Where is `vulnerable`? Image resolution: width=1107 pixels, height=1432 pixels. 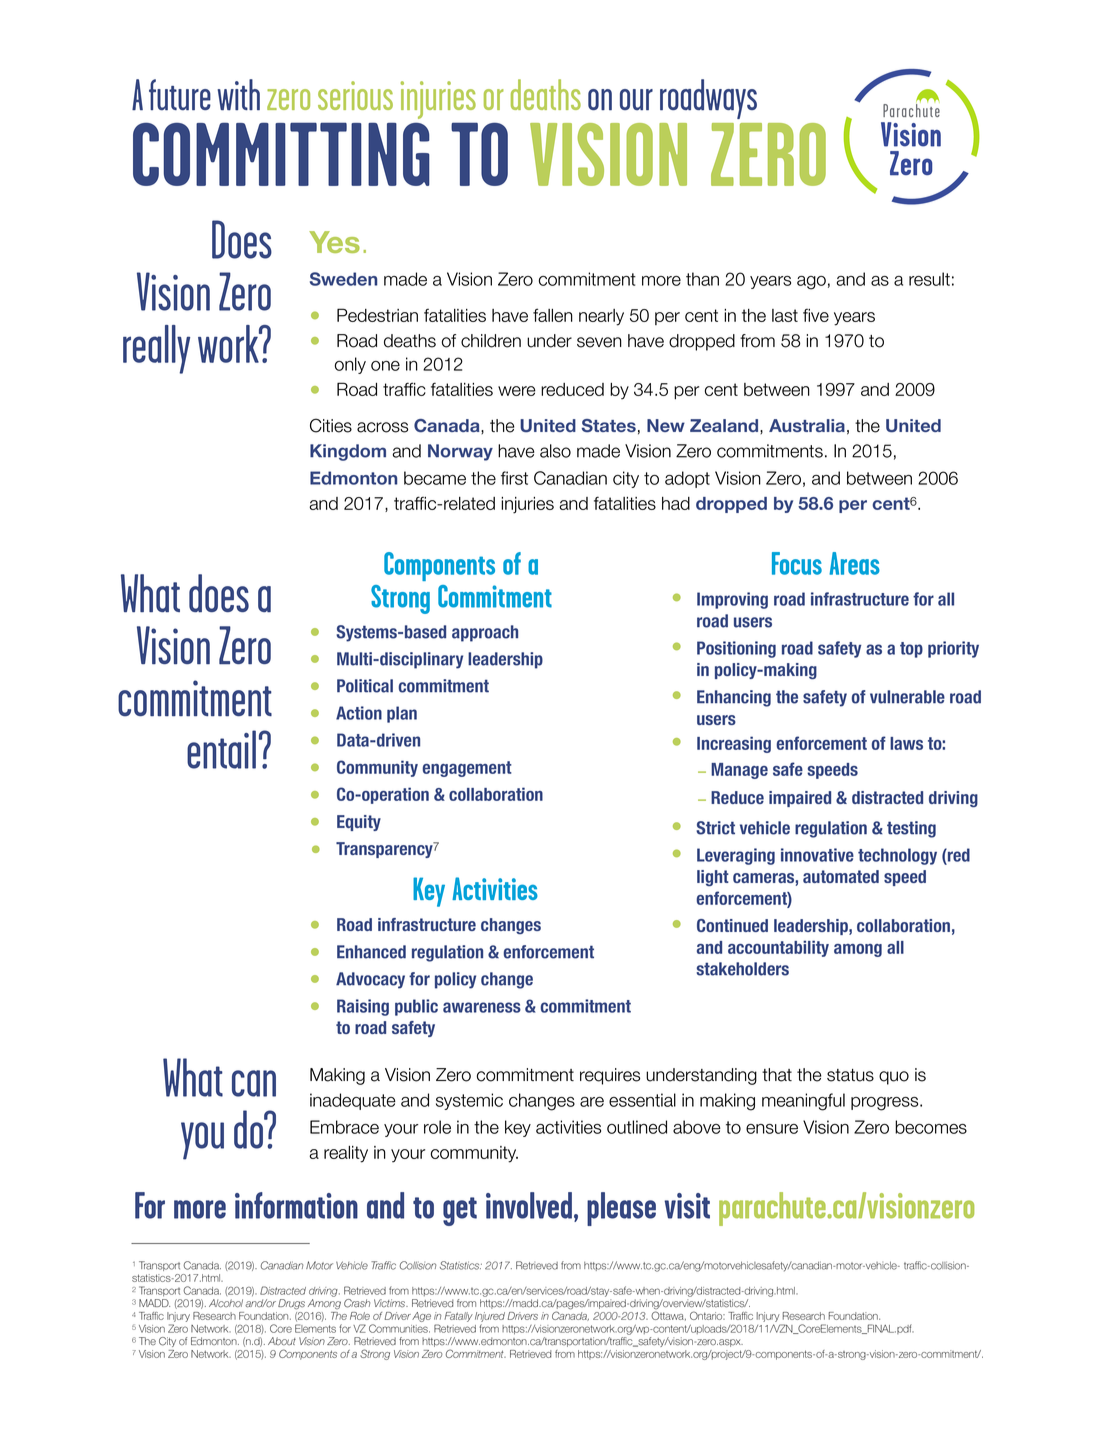 vulnerable is located at coordinates (907, 697).
